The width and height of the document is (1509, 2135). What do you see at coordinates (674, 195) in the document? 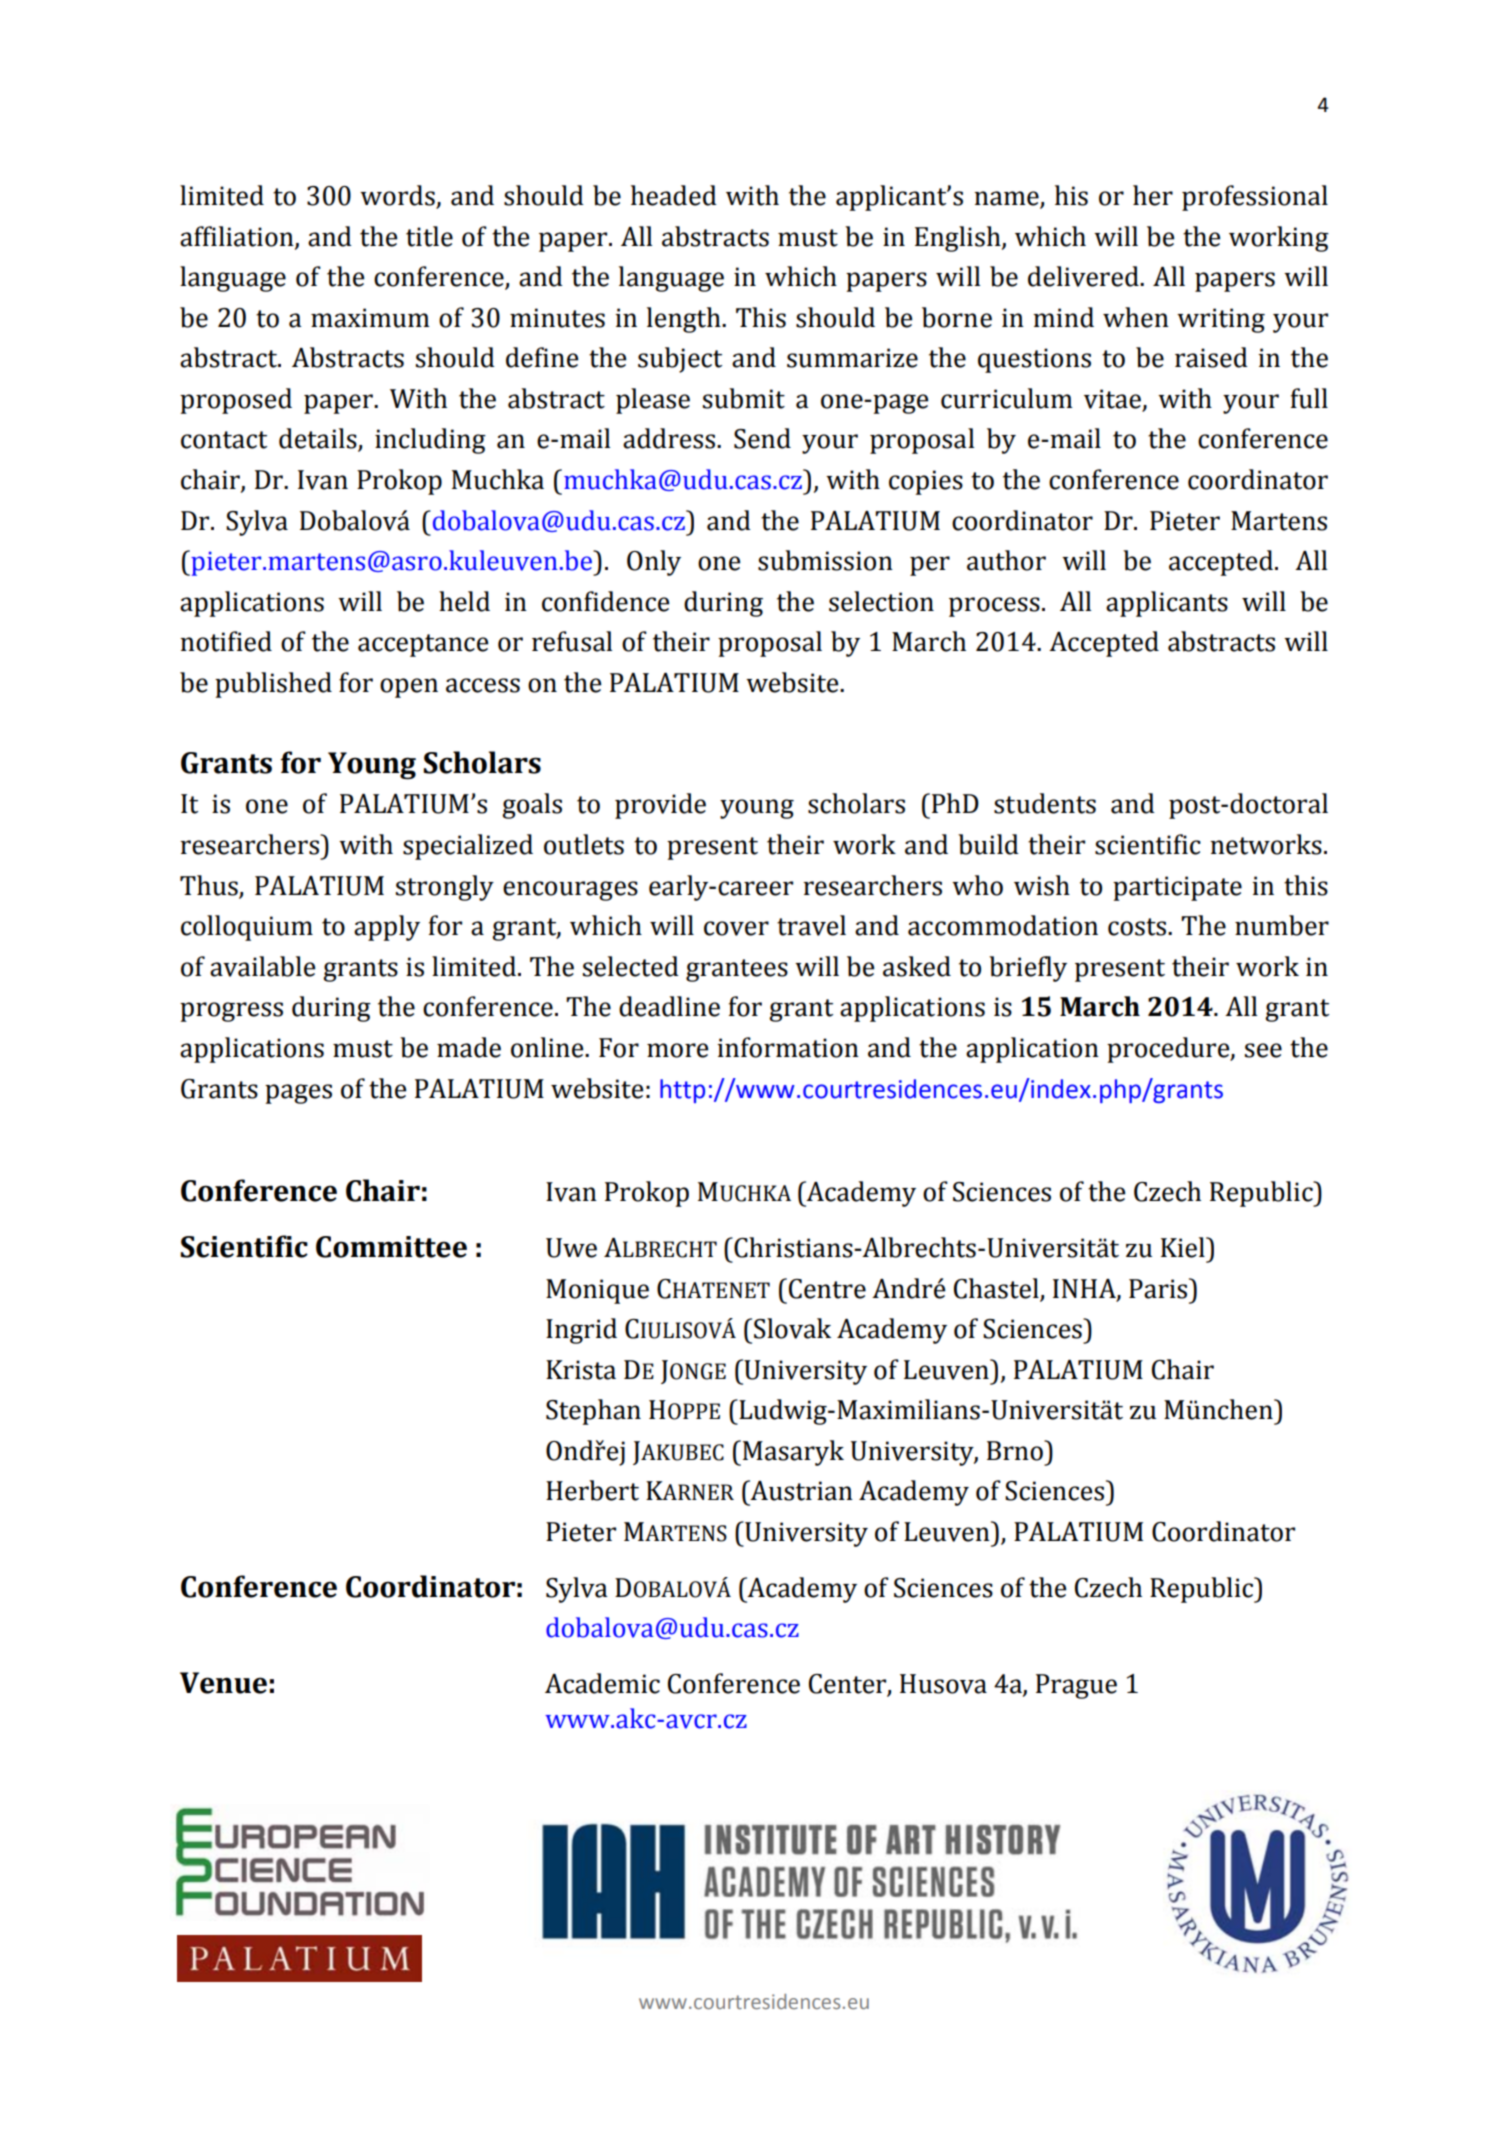
I see `headed` at bounding box center [674, 195].
